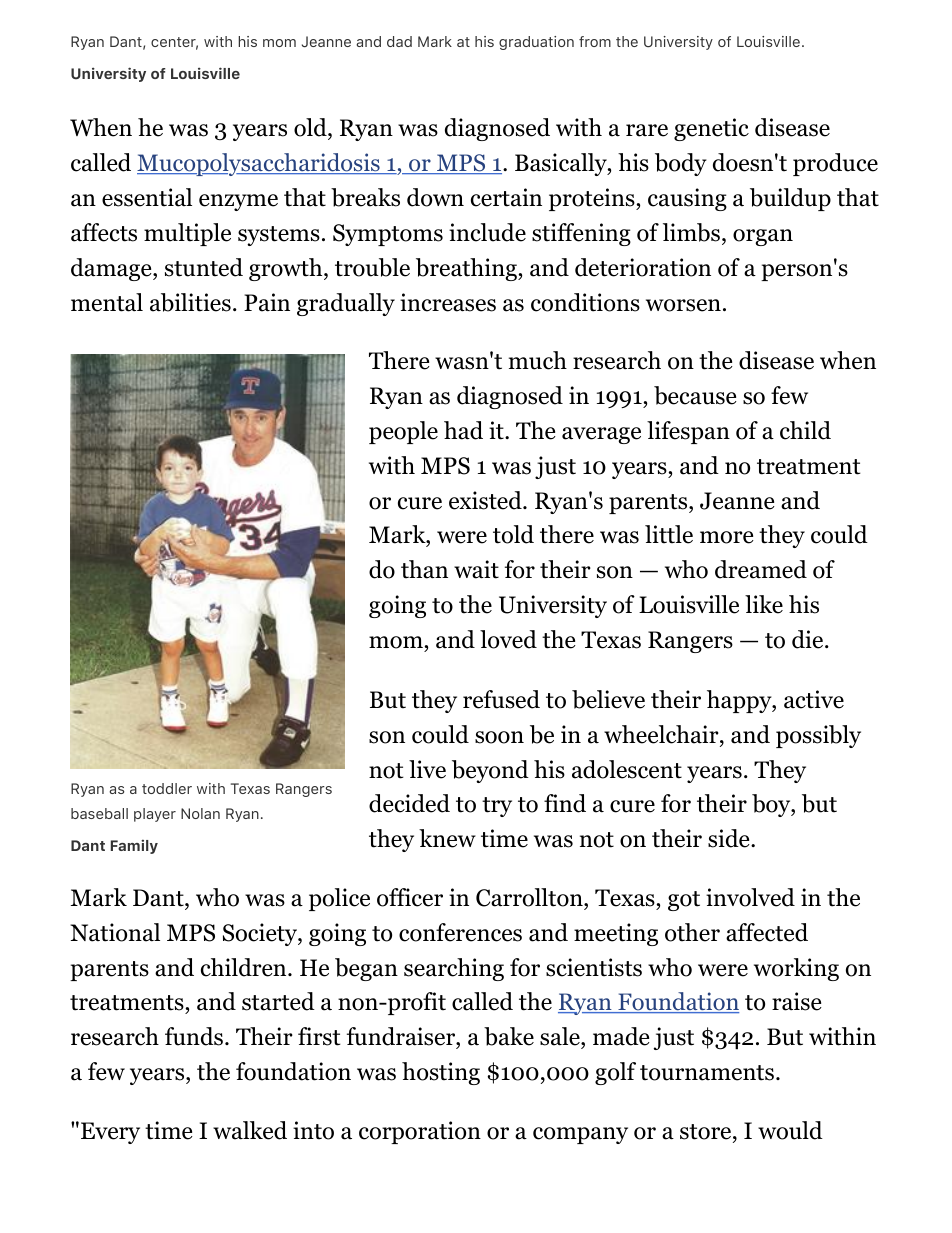  I want to click on walked, so click(250, 1130).
